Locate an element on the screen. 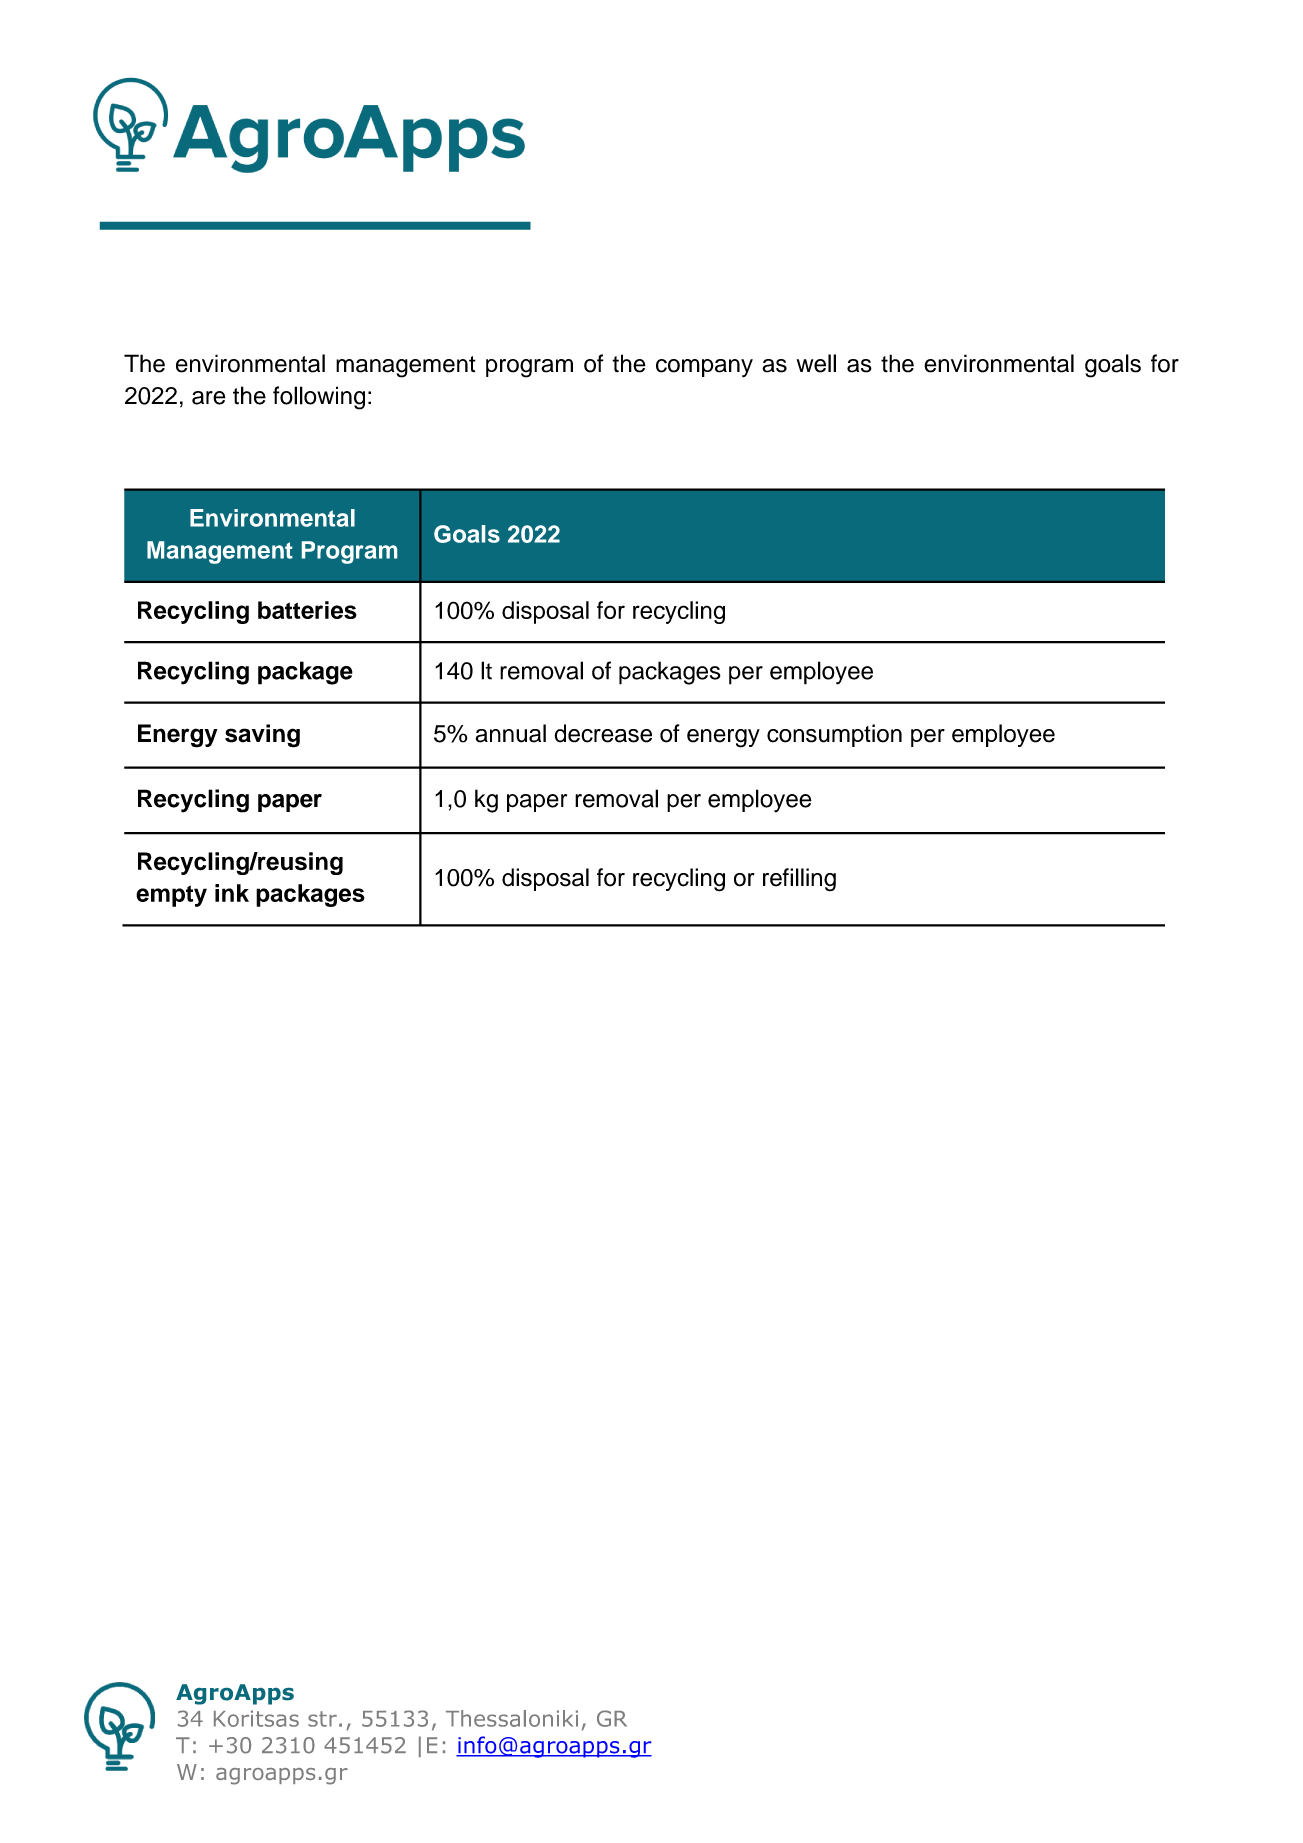 This screenshot has height=1843, width=1303. consumption is located at coordinates (834, 735).
